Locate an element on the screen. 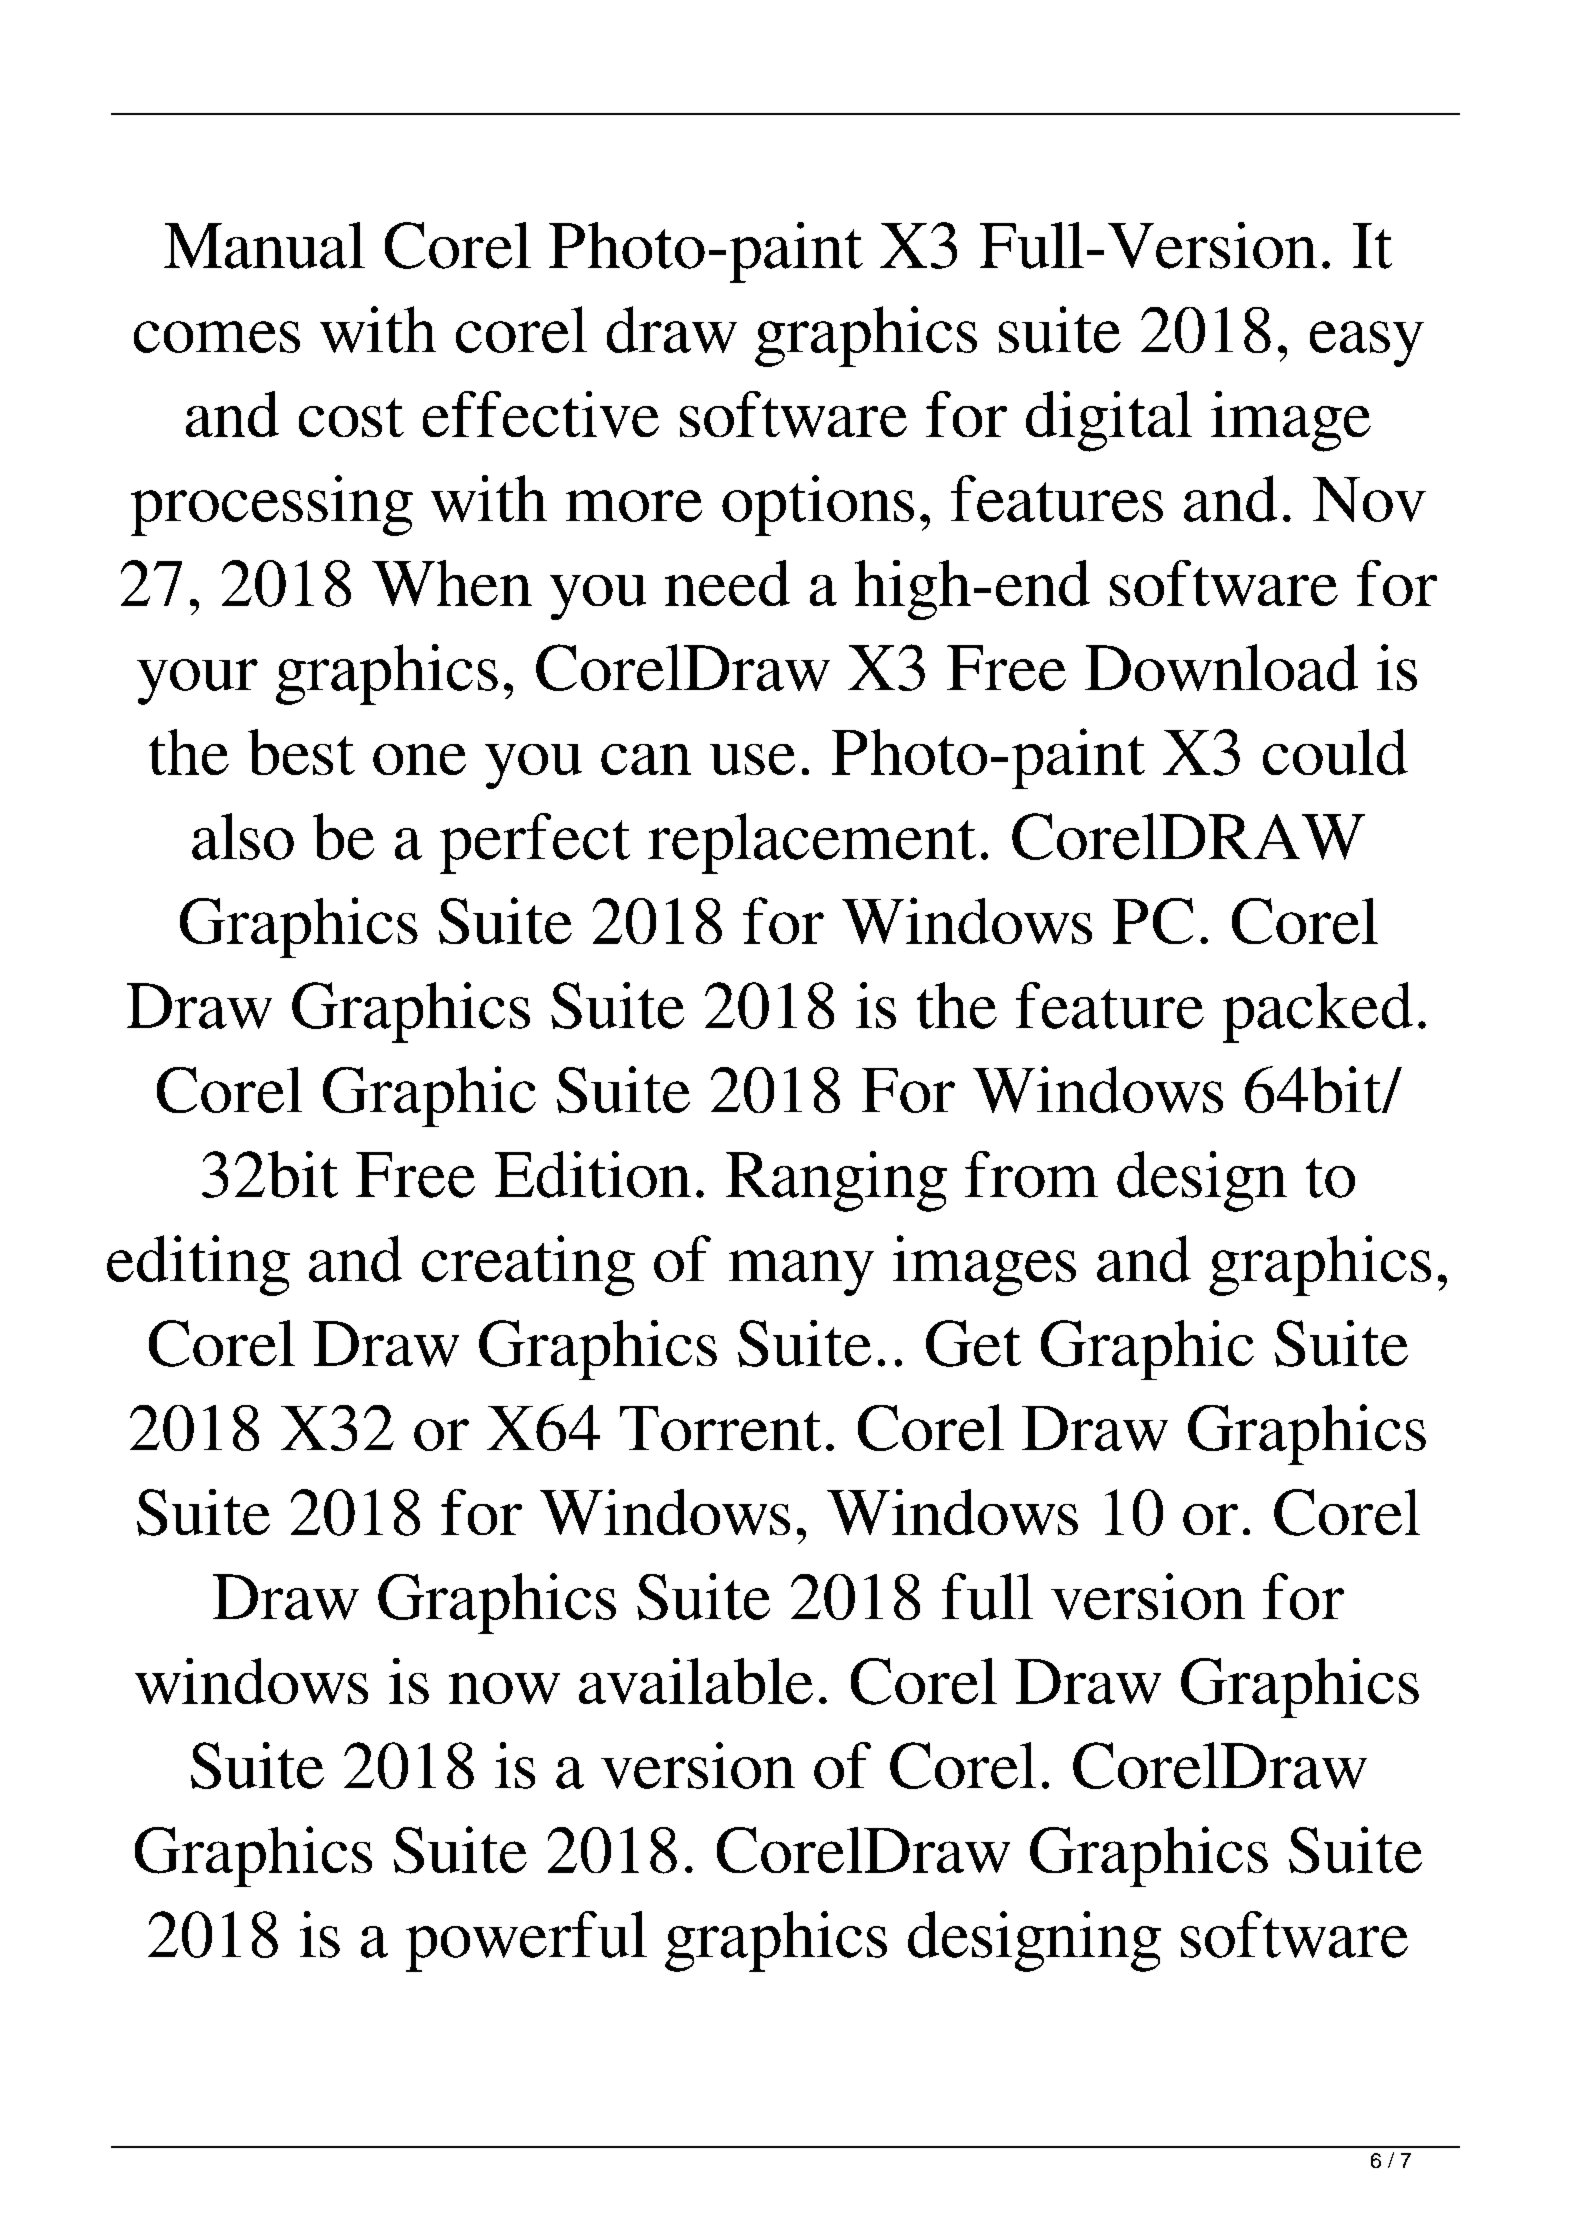  could is located at coordinates (1335, 752).
